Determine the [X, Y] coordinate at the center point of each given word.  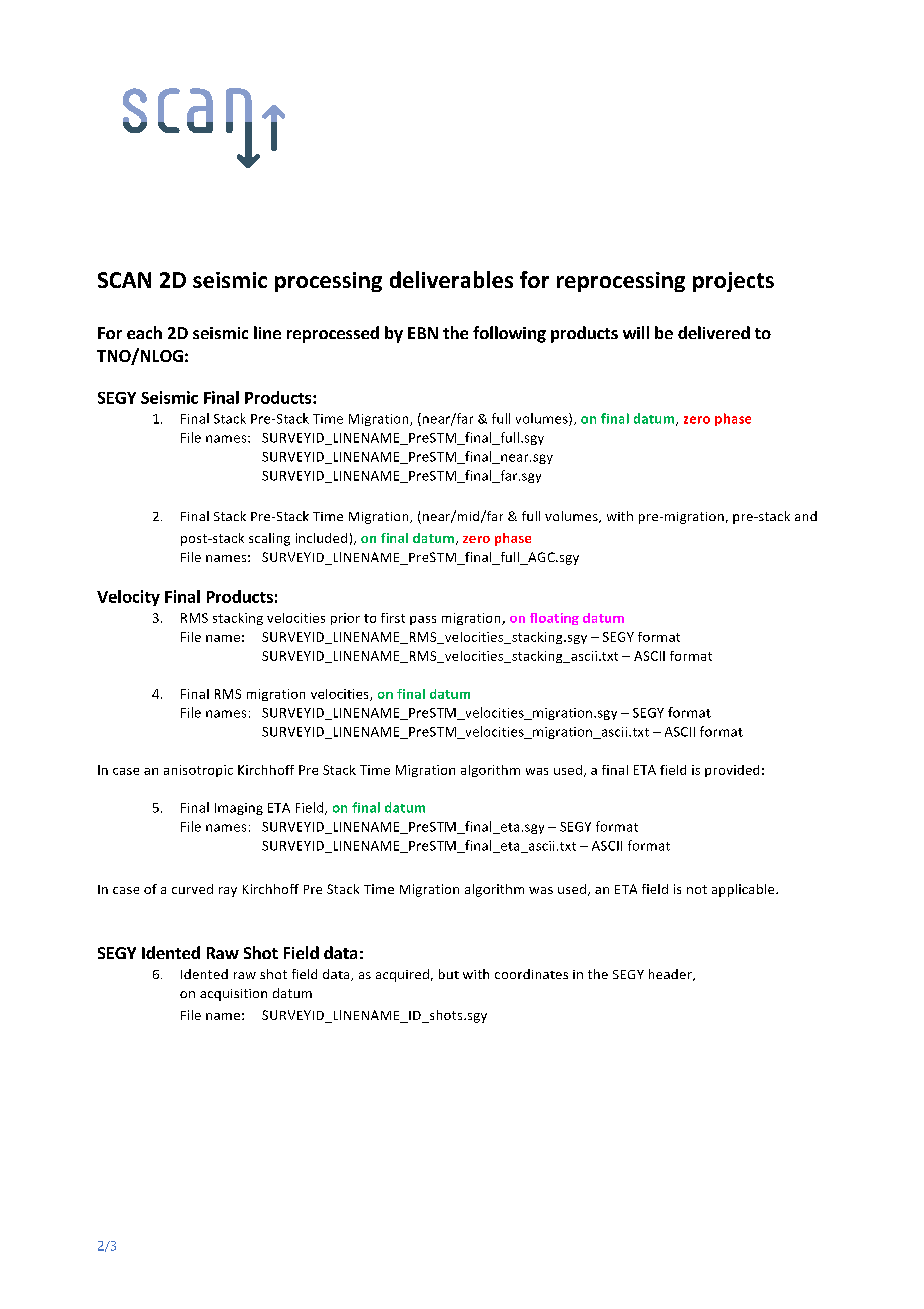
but [449, 974]
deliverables [451, 279]
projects [733, 282]
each [144, 332]
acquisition [233, 995]
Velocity [128, 598]
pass [423, 620]
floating [554, 619]
